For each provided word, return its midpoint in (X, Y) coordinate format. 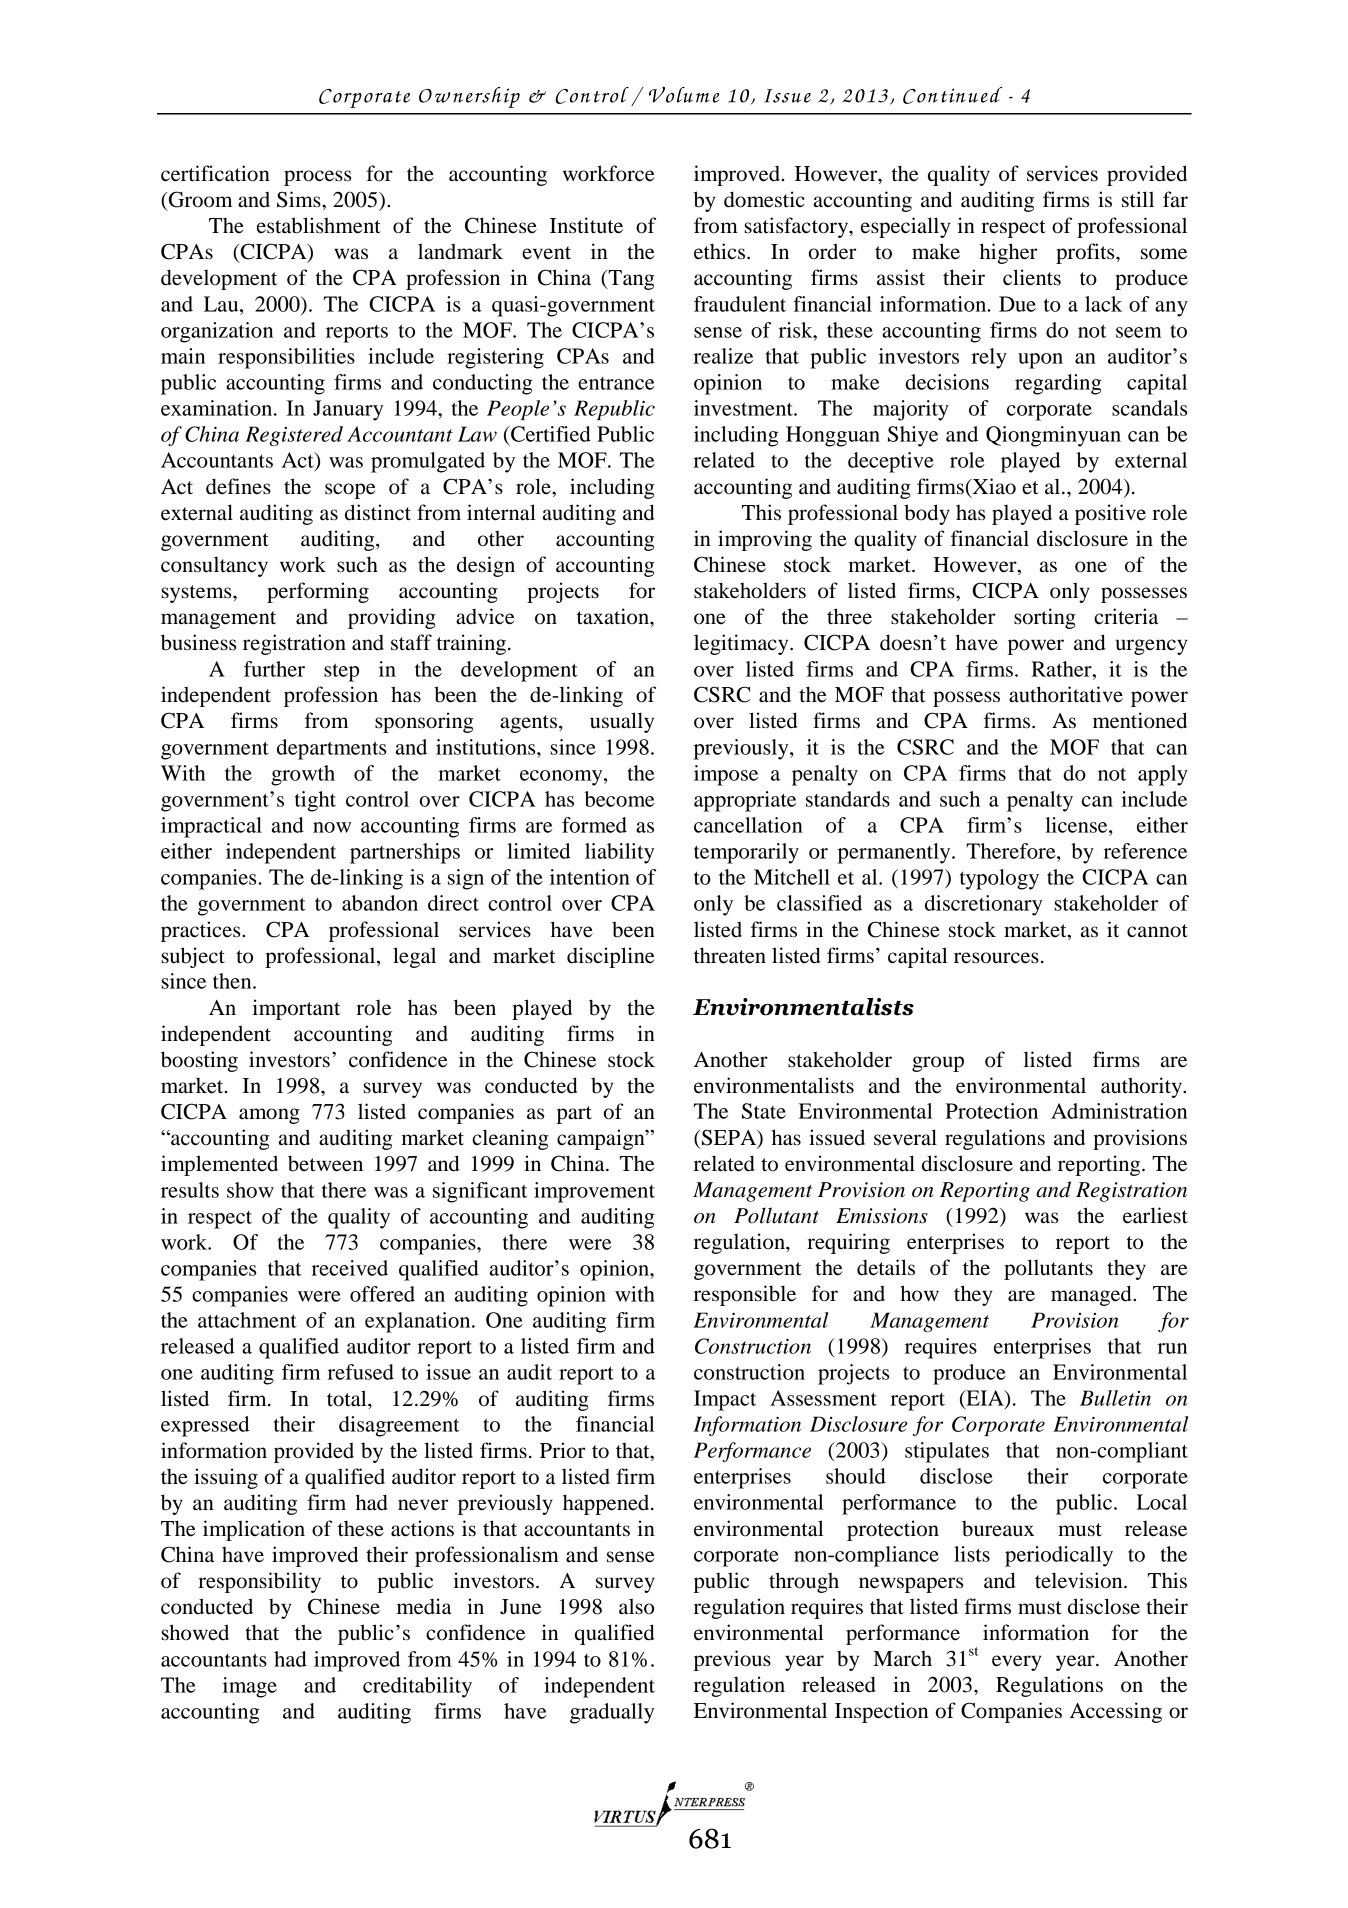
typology (999, 879)
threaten (730, 955)
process (317, 178)
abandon (380, 903)
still (1138, 199)
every (1017, 1663)
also (636, 1606)
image (250, 1687)
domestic (764, 199)
